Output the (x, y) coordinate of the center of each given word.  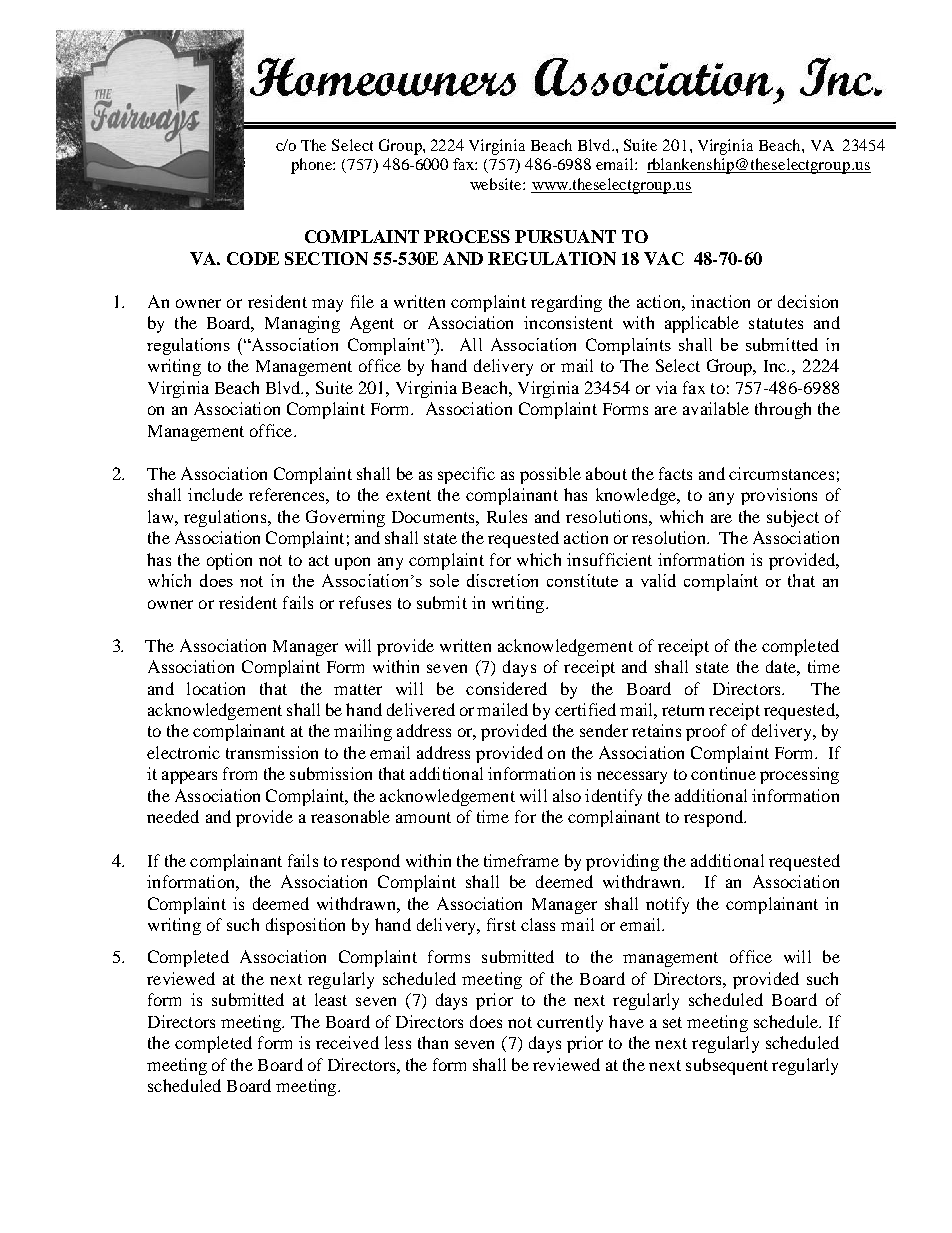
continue (723, 773)
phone (313, 166)
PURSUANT (565, 236)
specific (466, 475)
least (331, 999)
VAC (664, 258)
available (716, 408)
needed (173, 816)
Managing (302, 324)
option (229, 561)
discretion (502, 580)
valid (658, 580)
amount (423, 817)
